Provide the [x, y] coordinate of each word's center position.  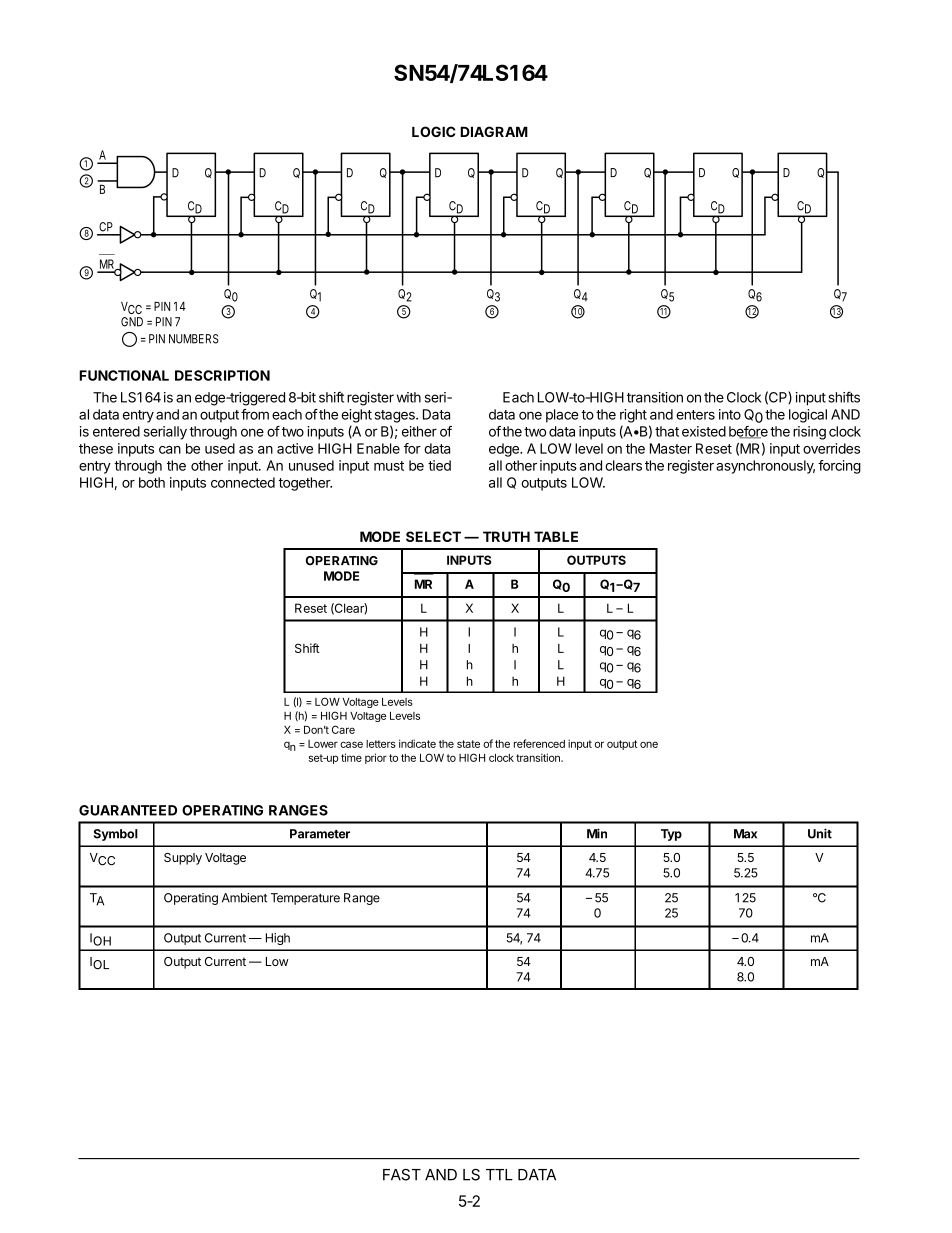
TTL [499, 1175]
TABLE [556, 536]
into [730, 414]
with [409, 397]
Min [597, 833]
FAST [402, 1175]
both [152, 482]
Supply [183, 859]
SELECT [433, 536]
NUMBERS [194, 339]
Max [745, 834]
